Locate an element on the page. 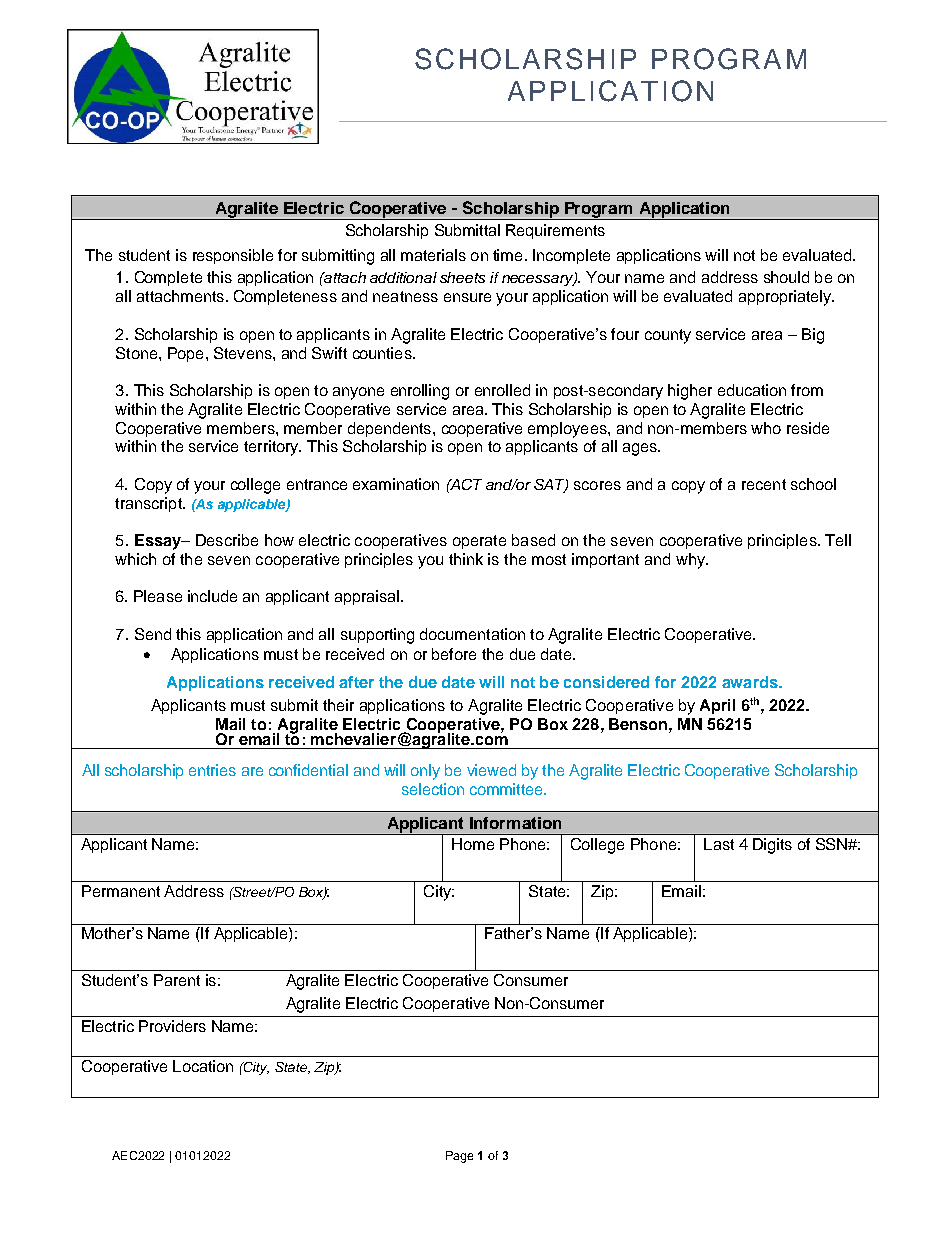 This image has height=1233, width=952. awards is located at coordinates (751, 682).
